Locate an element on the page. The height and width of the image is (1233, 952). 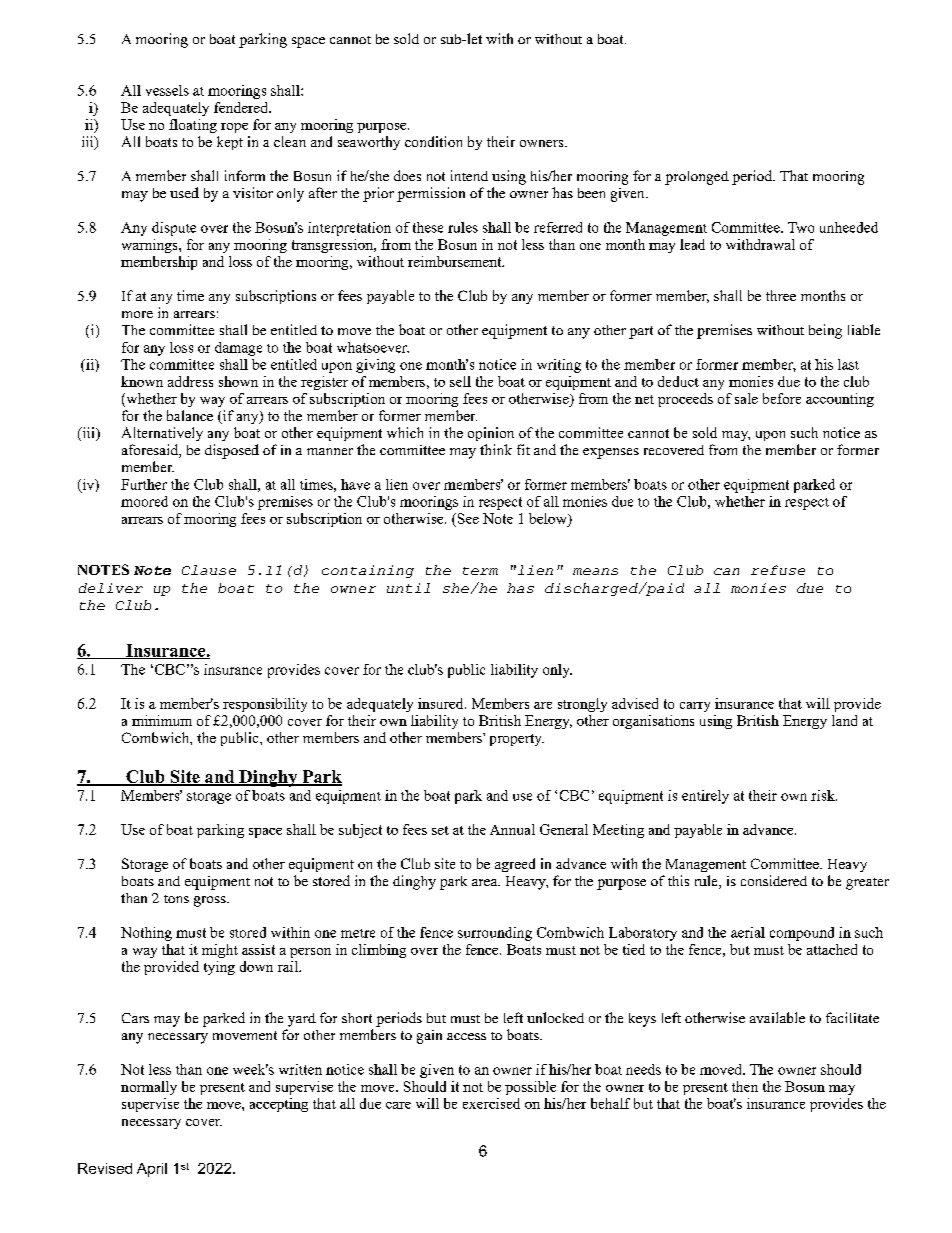
April is located at coordinates (152, 1170).
